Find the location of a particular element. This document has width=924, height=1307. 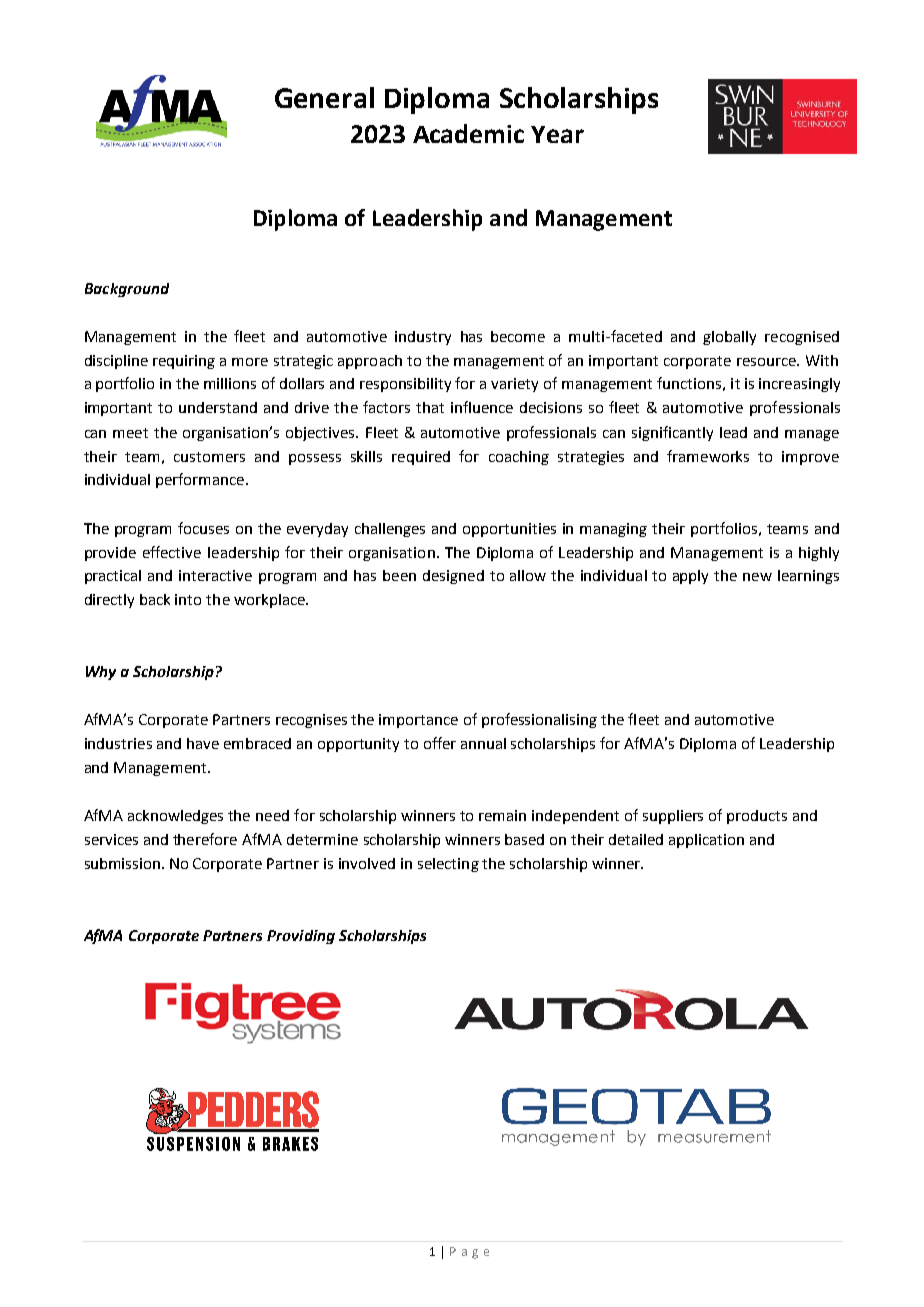

requiring is located at coordinates (184, 362).
